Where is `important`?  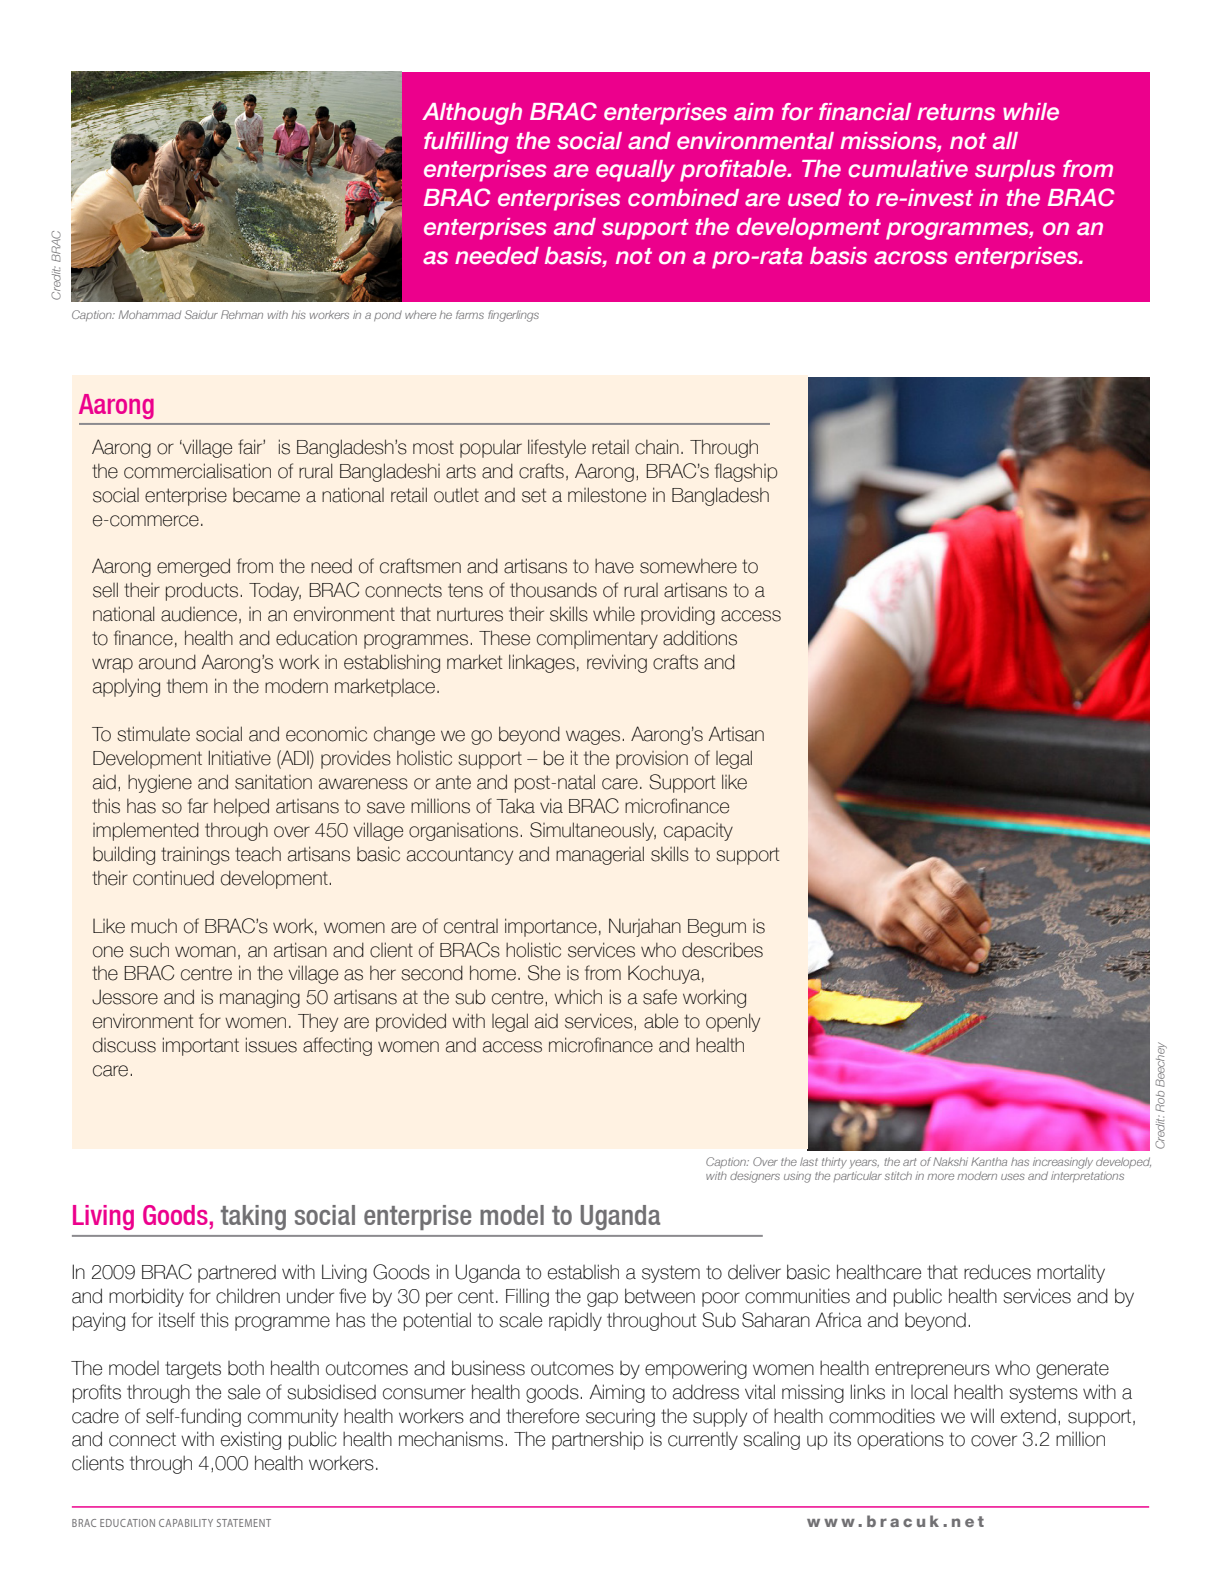
important is located at coordinates (201, 1046).
